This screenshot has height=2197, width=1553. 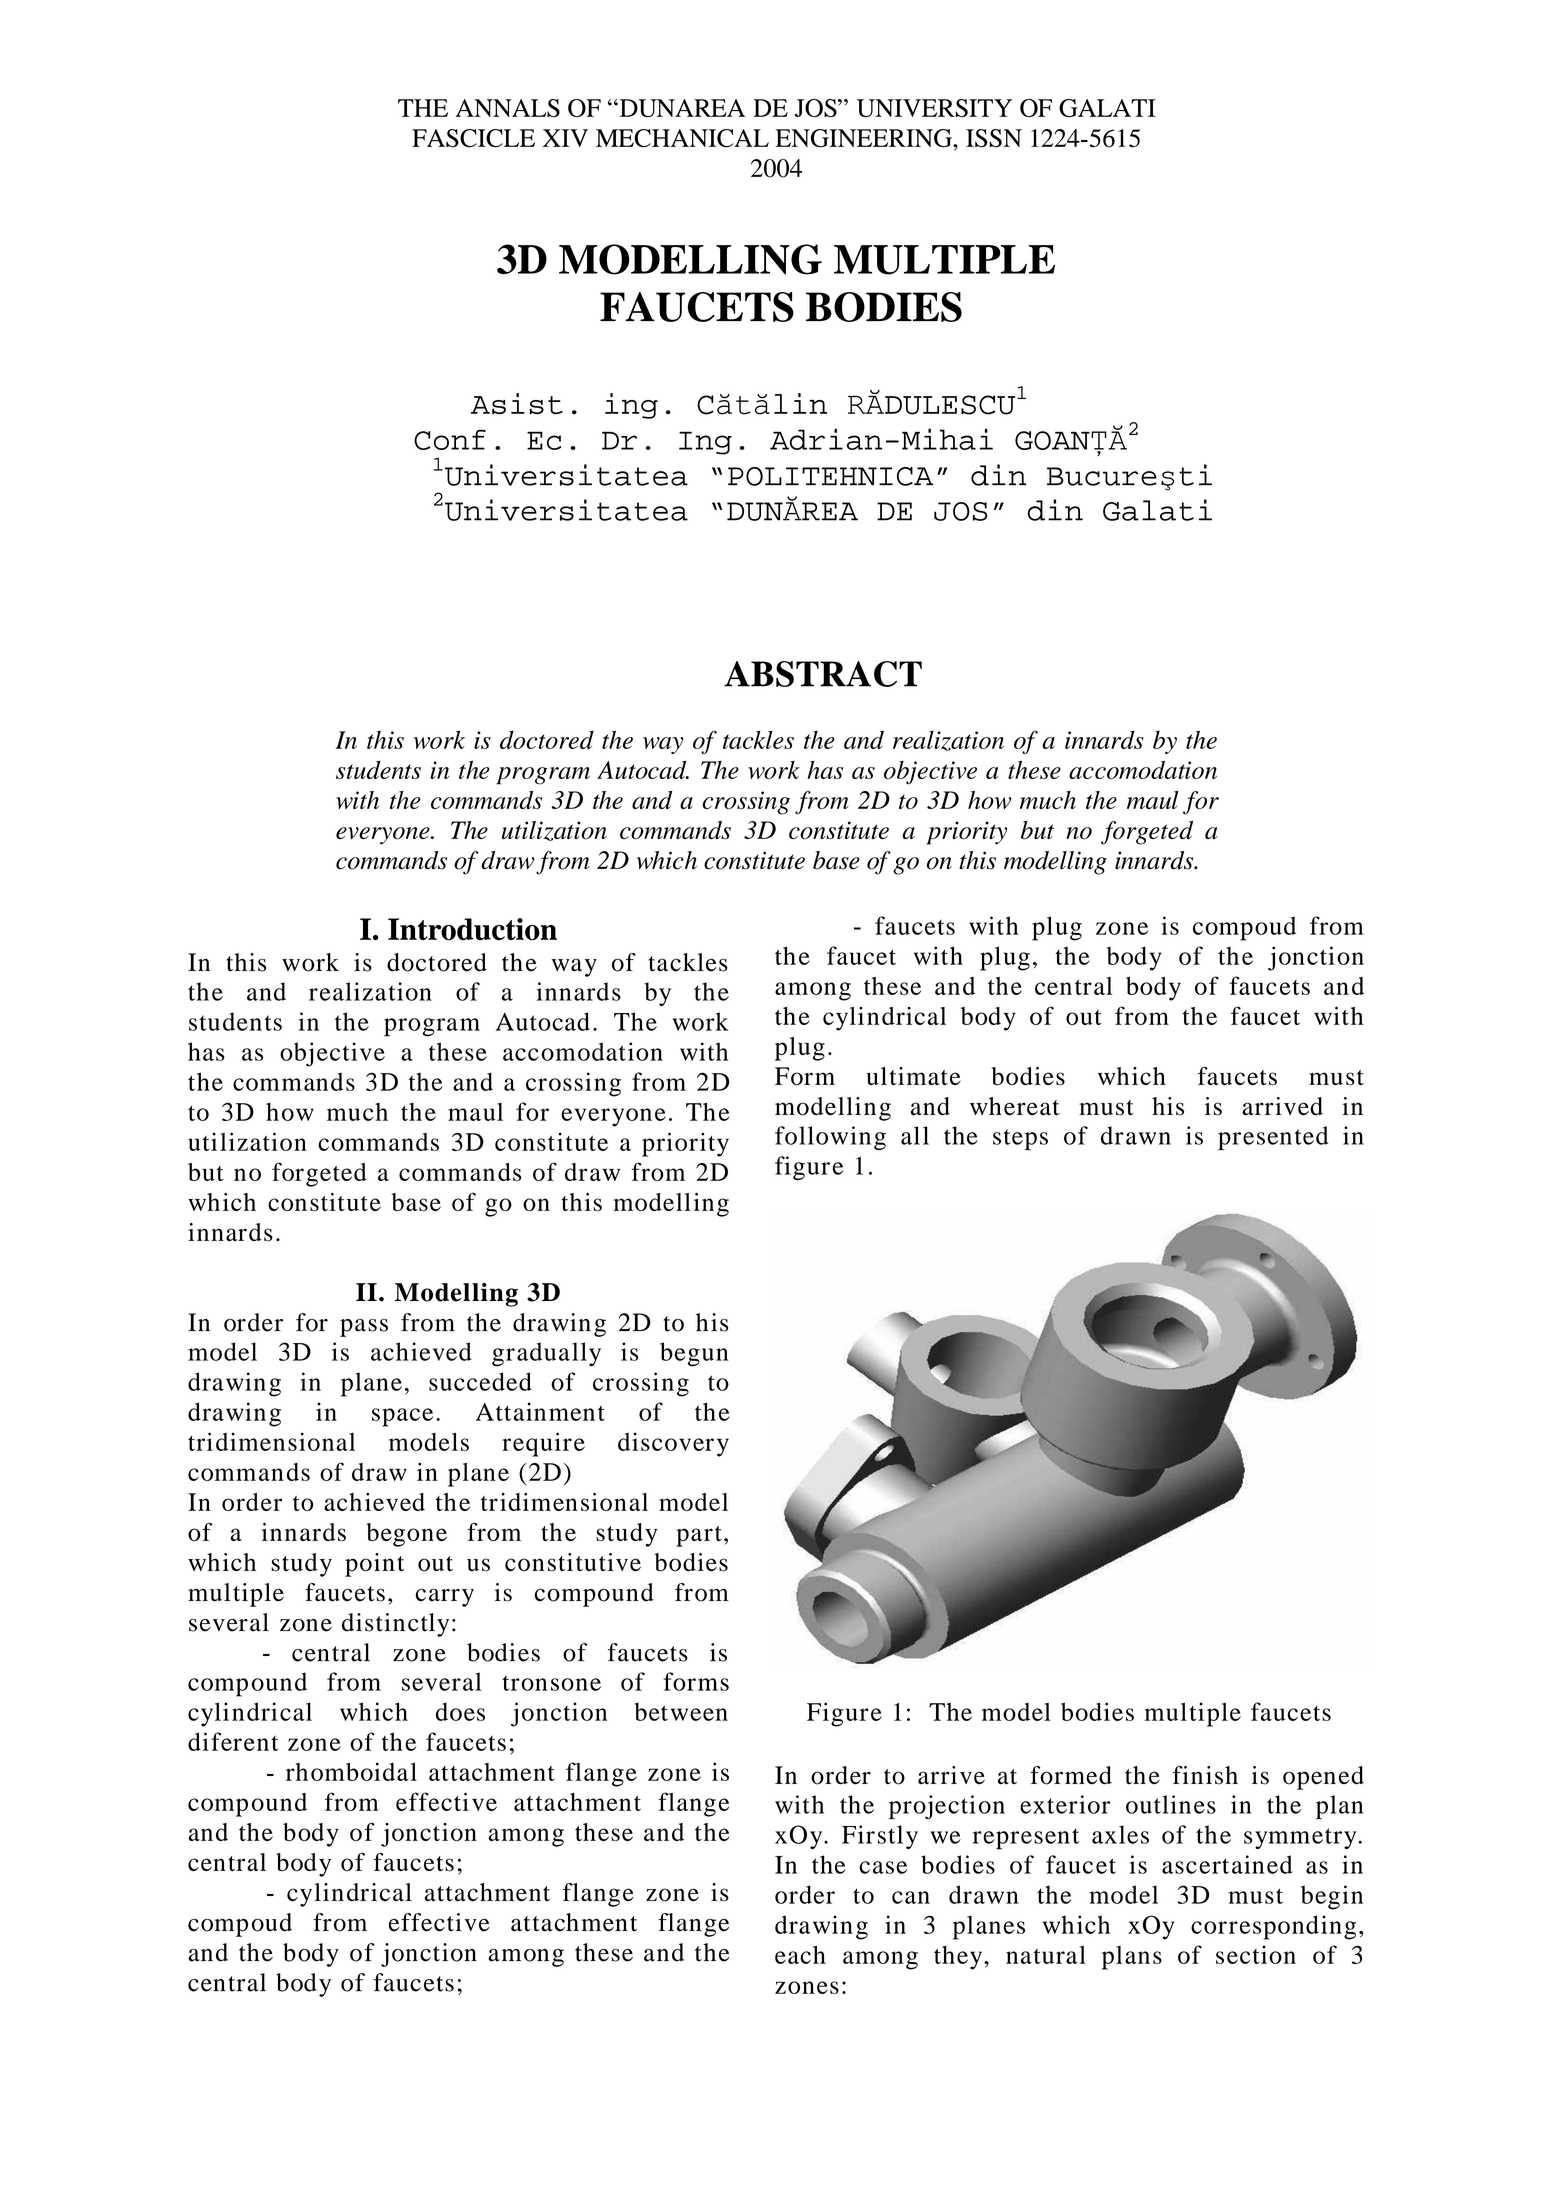 I want to click on each, so click(x=800, y=1954).
